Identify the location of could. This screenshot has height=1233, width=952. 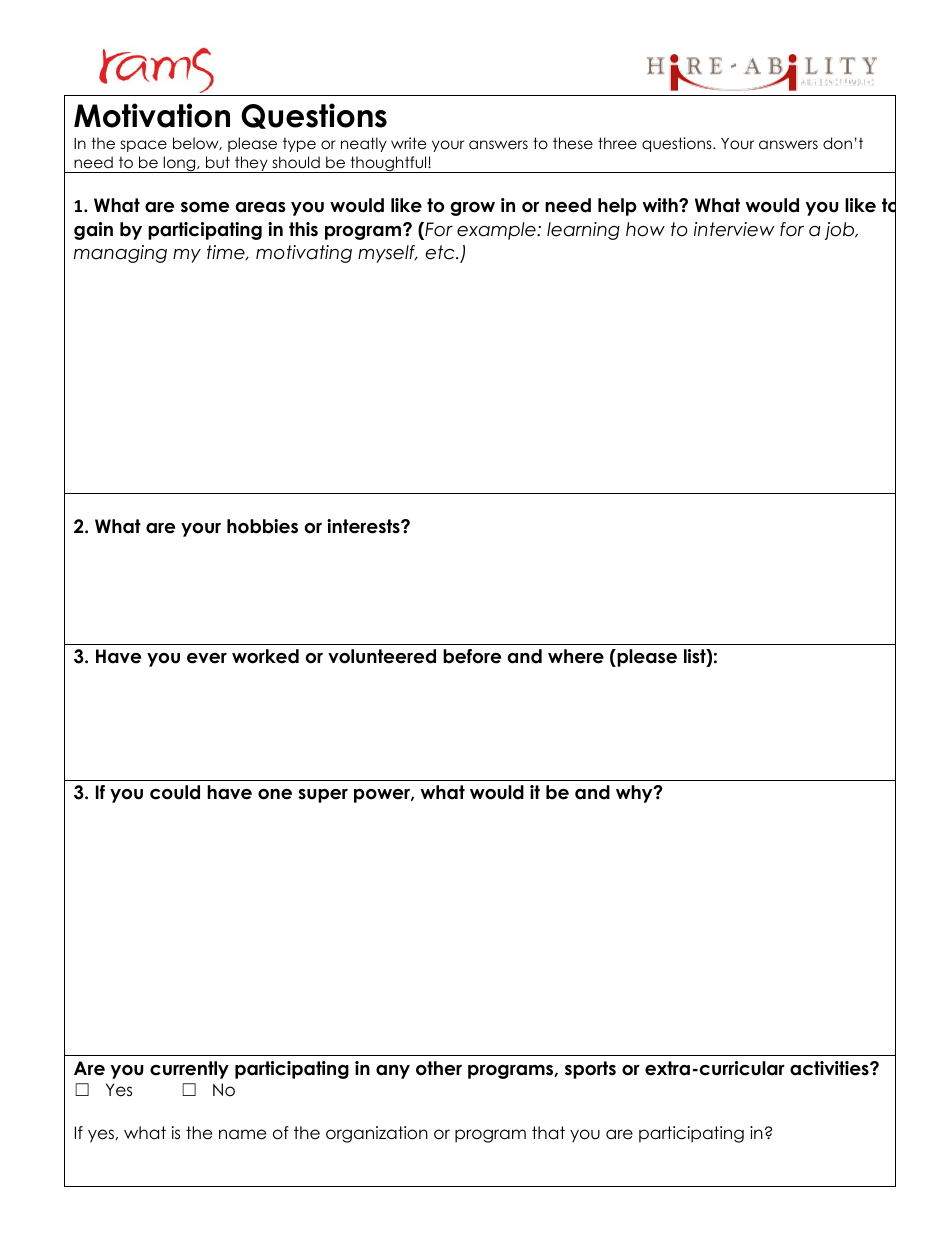
(175, 792).
